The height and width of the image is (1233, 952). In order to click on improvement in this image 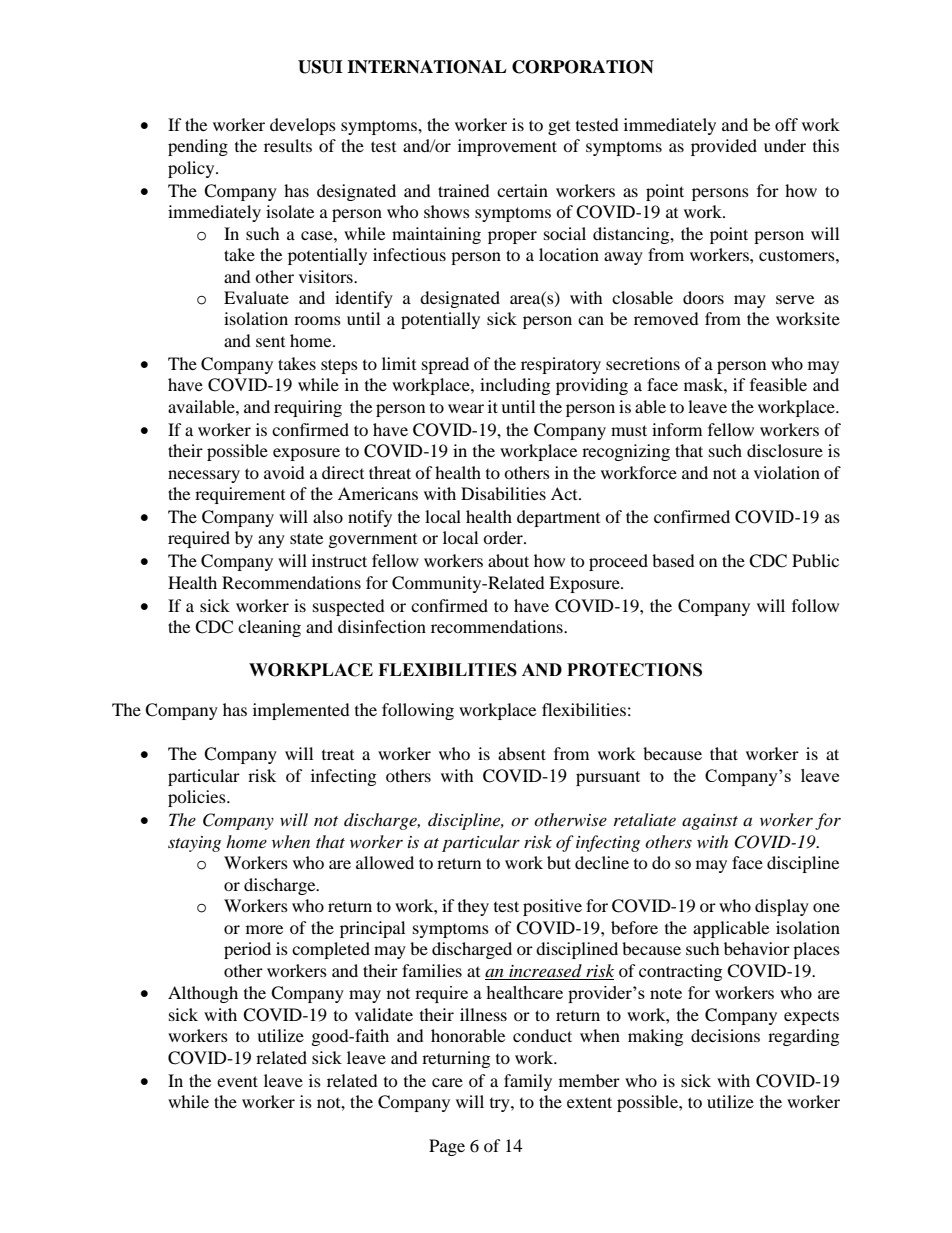, I will do `click(507, 147)`.
